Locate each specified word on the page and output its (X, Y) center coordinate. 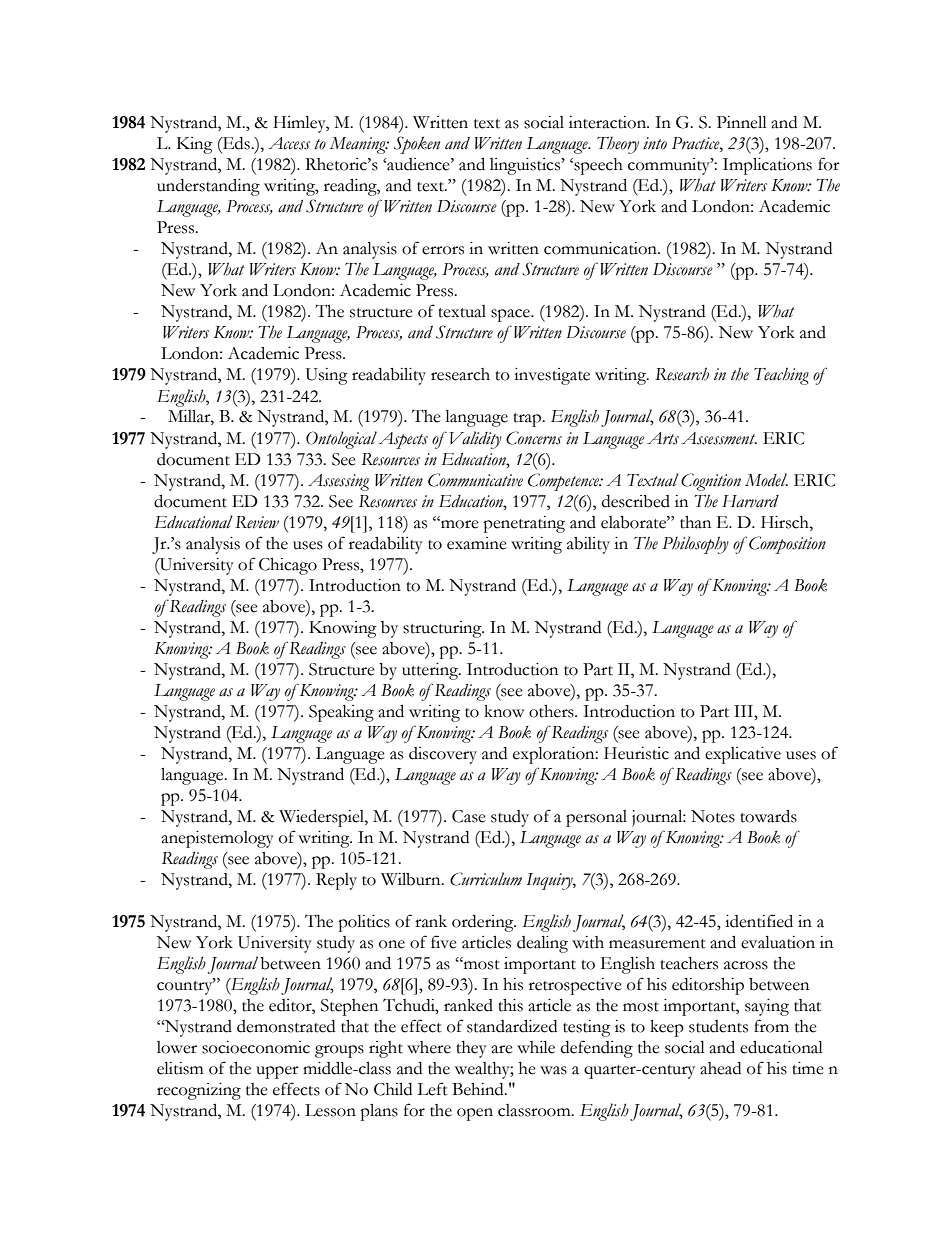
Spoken (417, 145)
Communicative (475, 480)
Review (257, 522)
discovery (443, 755)
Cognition (711, 482)
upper (277, 1072)
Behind (479, 1089)
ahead (720, 1068)
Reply (336, 881)
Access (289, 143)
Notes (713, 816)
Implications (767, 166)
